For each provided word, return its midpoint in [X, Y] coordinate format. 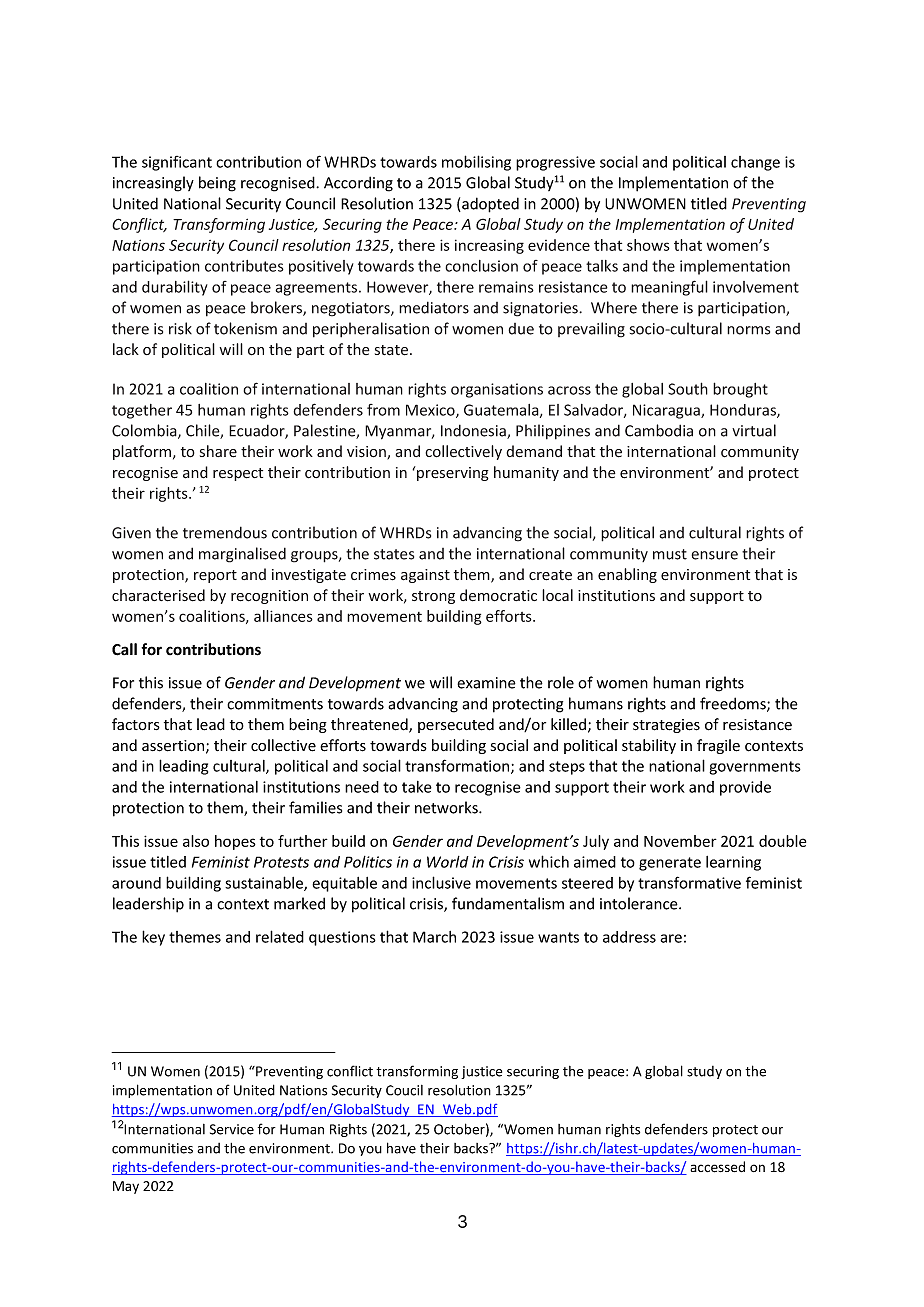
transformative [689, 882]
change [755, 163]
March [434, 937]
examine [486, 683]
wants [558, 937]
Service [232, 1129]
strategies [666, 726]
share [218, 451]
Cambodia [659, 430]
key [153, 938]
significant [177, 163]
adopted [489, 205]
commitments [275, 704]
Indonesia [474, 431]
